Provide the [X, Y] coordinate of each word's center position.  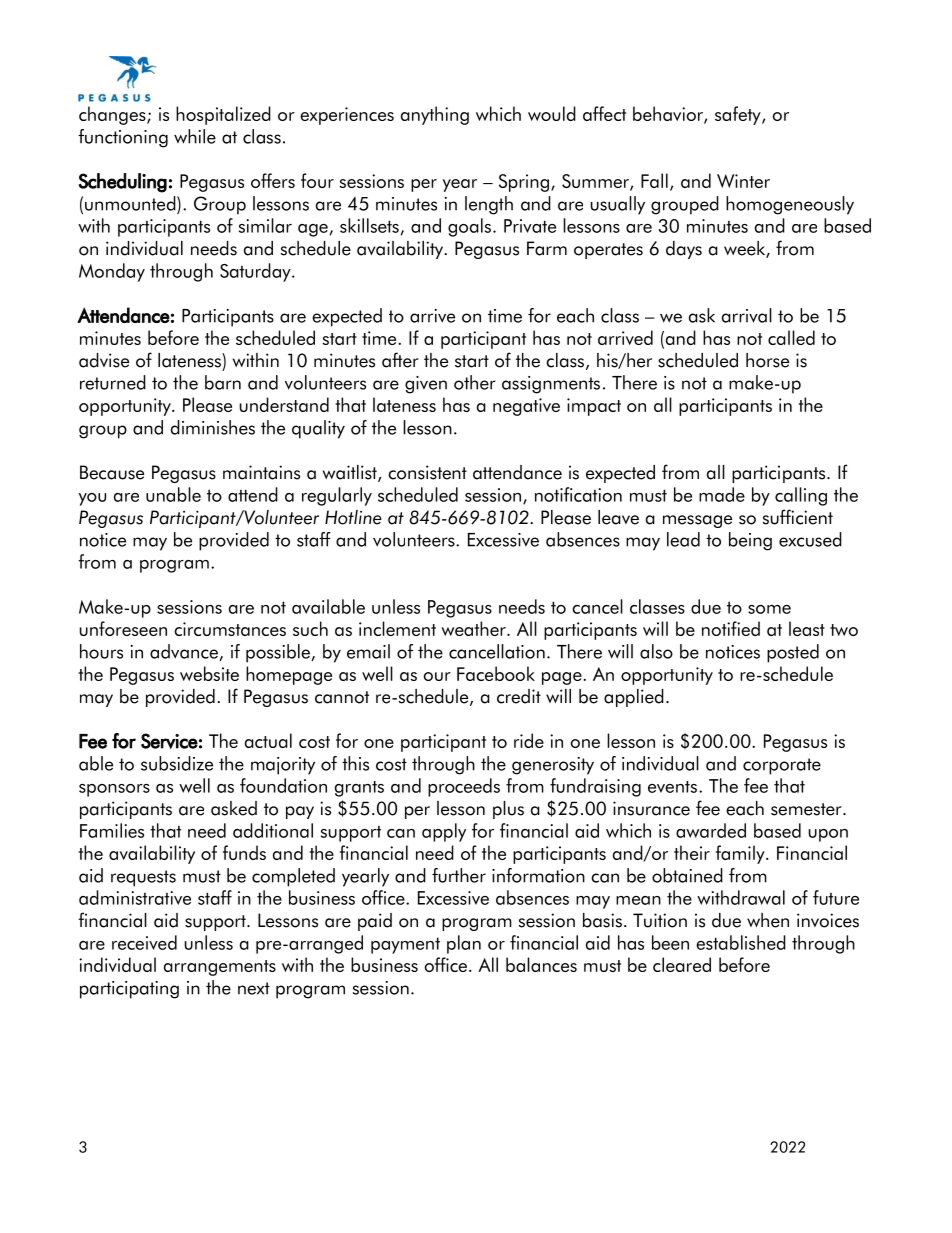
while [195, 136]
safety [739, 115]
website [209, 673]
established [741, 942]
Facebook [496, 673]
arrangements [220, 968]
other [475, 382]
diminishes [213, 427]
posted [793, 653]
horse [767, 360]
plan [464, 944]
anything [435, 115]
